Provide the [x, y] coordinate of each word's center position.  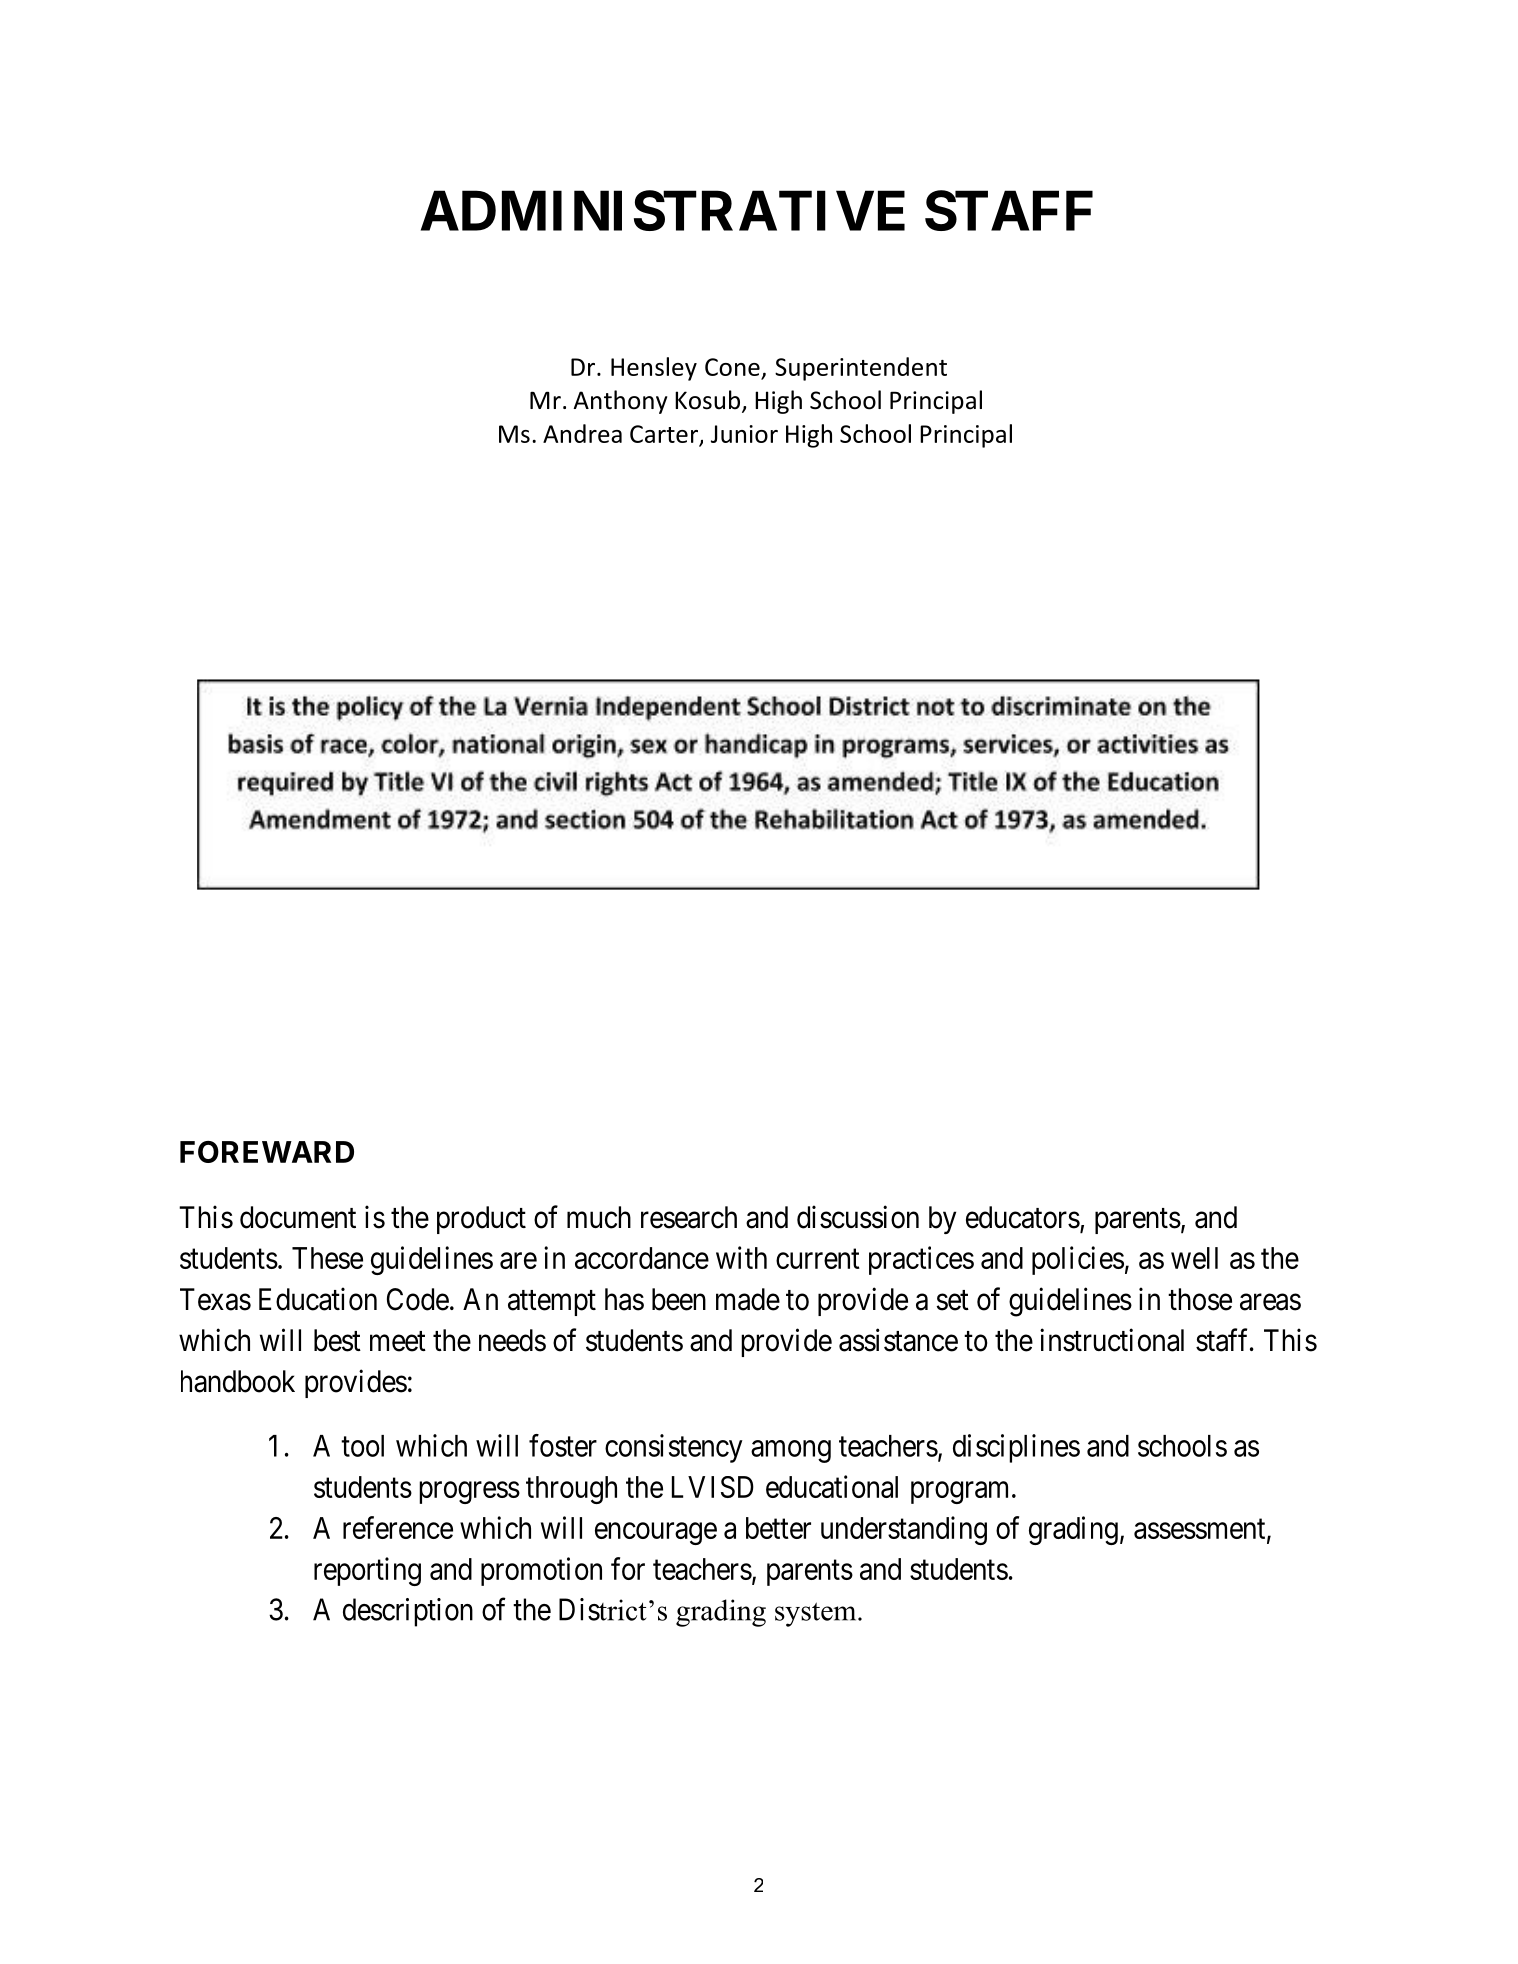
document [298, 1217]
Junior [744, 434]
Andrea [582, 433]
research [689, 1217]
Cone [732, 367]
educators [1023, 1217]
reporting [367, 1571]
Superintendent [861, 369]
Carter [664, 434]
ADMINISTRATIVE [663, 210]
